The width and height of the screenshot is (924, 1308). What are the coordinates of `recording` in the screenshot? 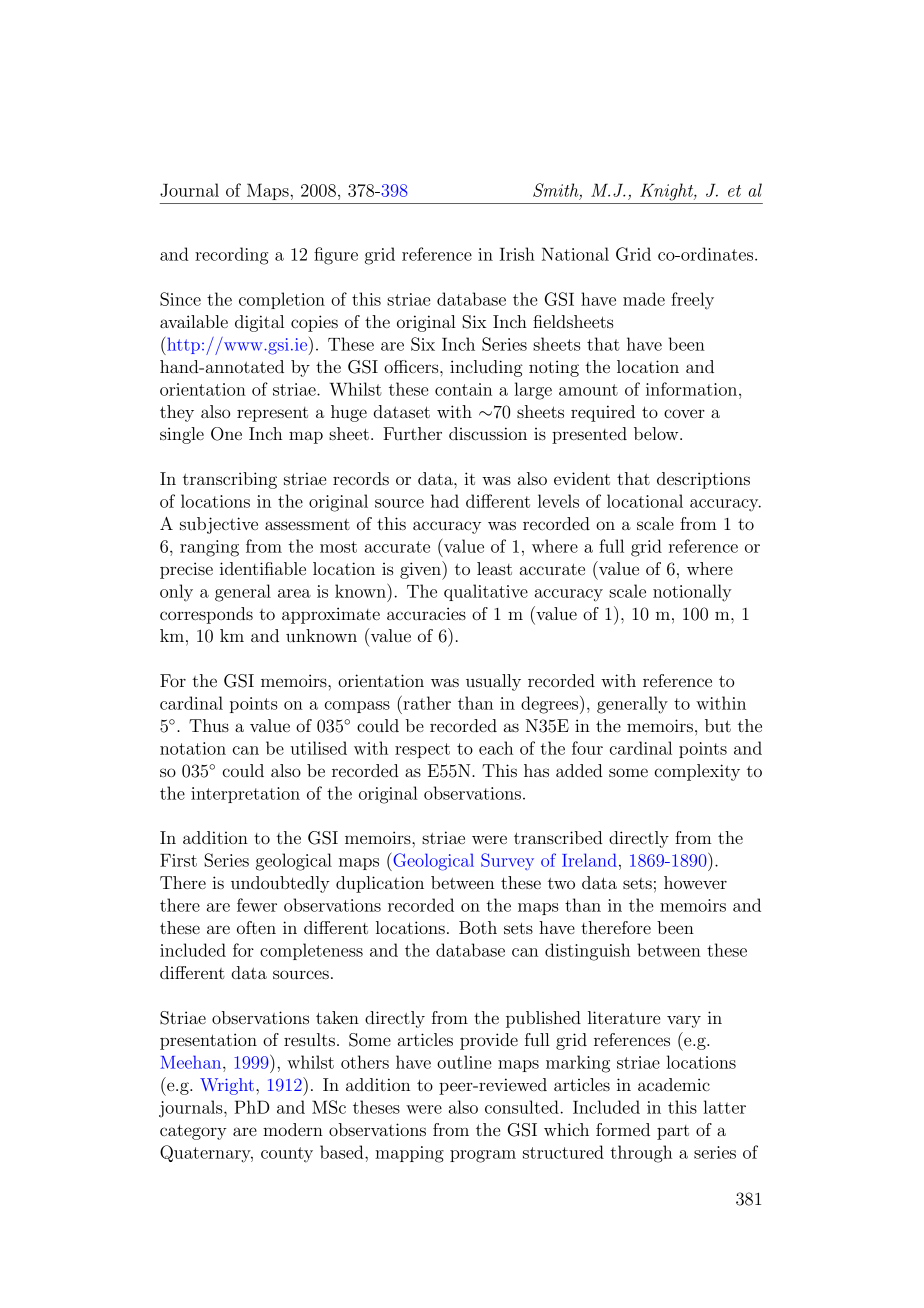 It's located at (231, 256).
